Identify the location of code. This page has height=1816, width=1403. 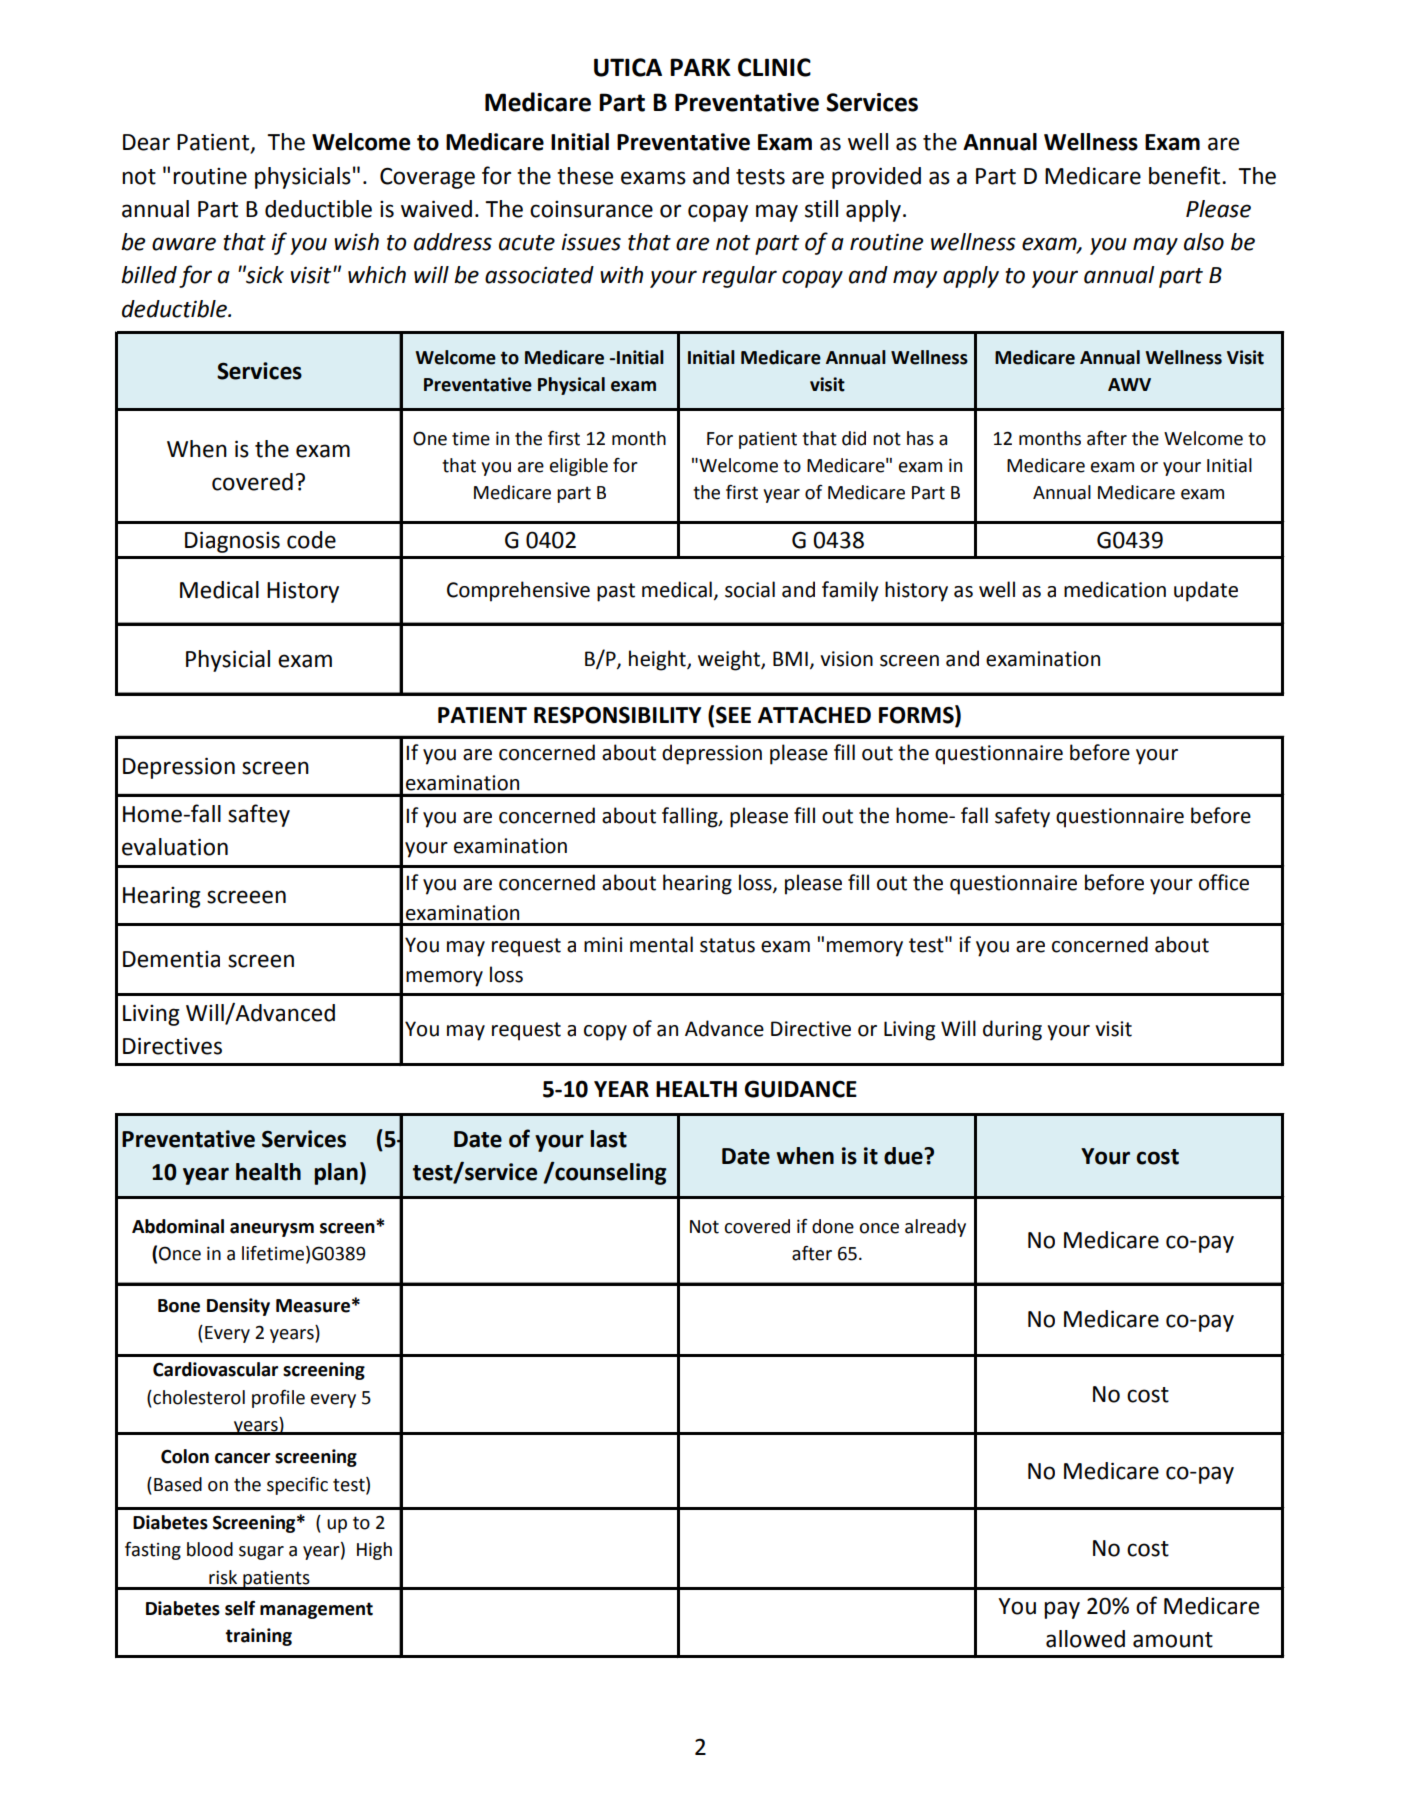
(311, 540).
